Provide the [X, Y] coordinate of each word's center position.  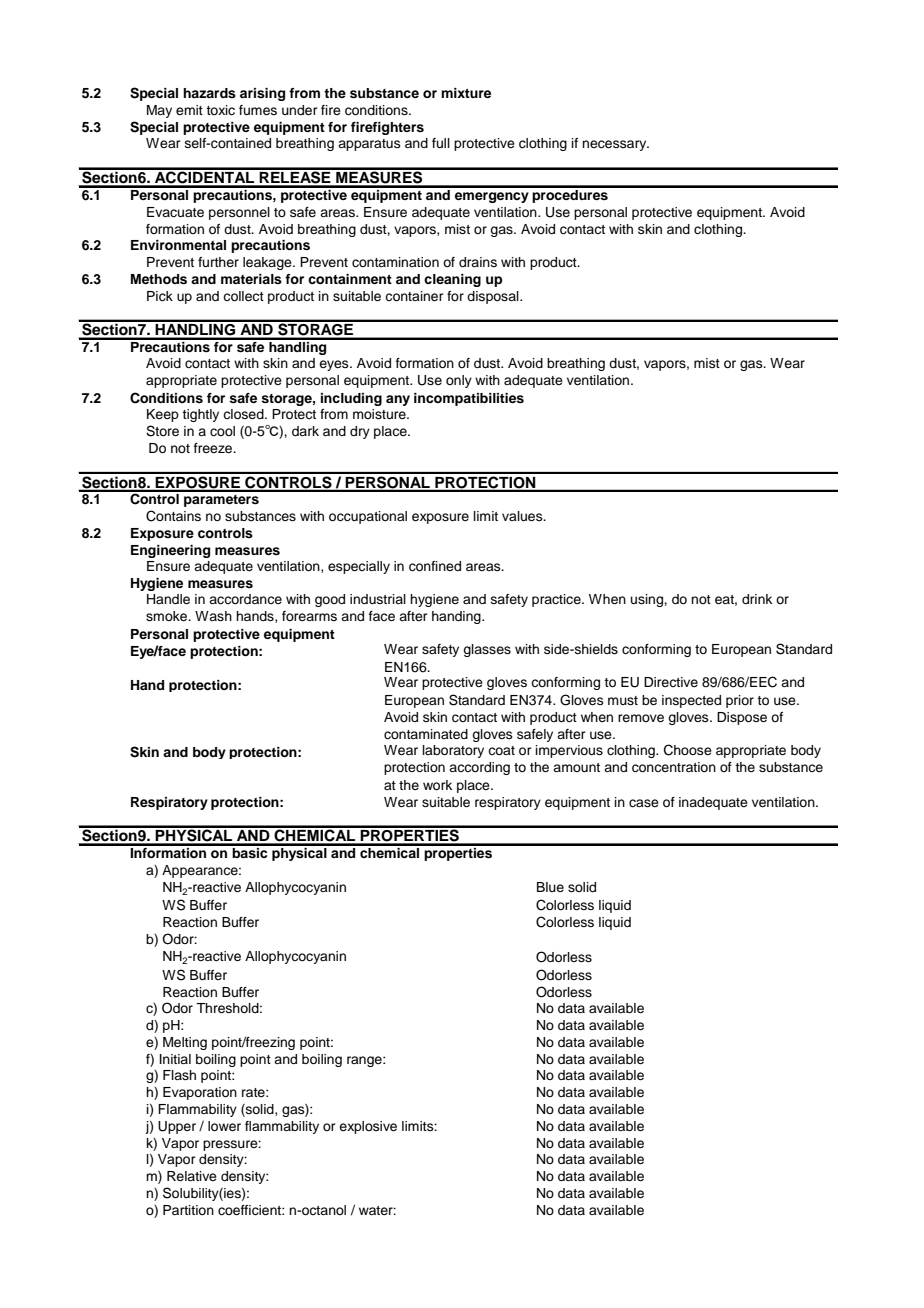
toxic [220, 110]
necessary [615, 145]
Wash [213, 616]
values [523, 516]
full [441, 143]
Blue [550, 887]
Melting [185, 1043]
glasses [487, 650]
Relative [192, 1176]
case [644, 803]
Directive [671, 682]
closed [244, 414]
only [459, 381]
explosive [368, 1127]
